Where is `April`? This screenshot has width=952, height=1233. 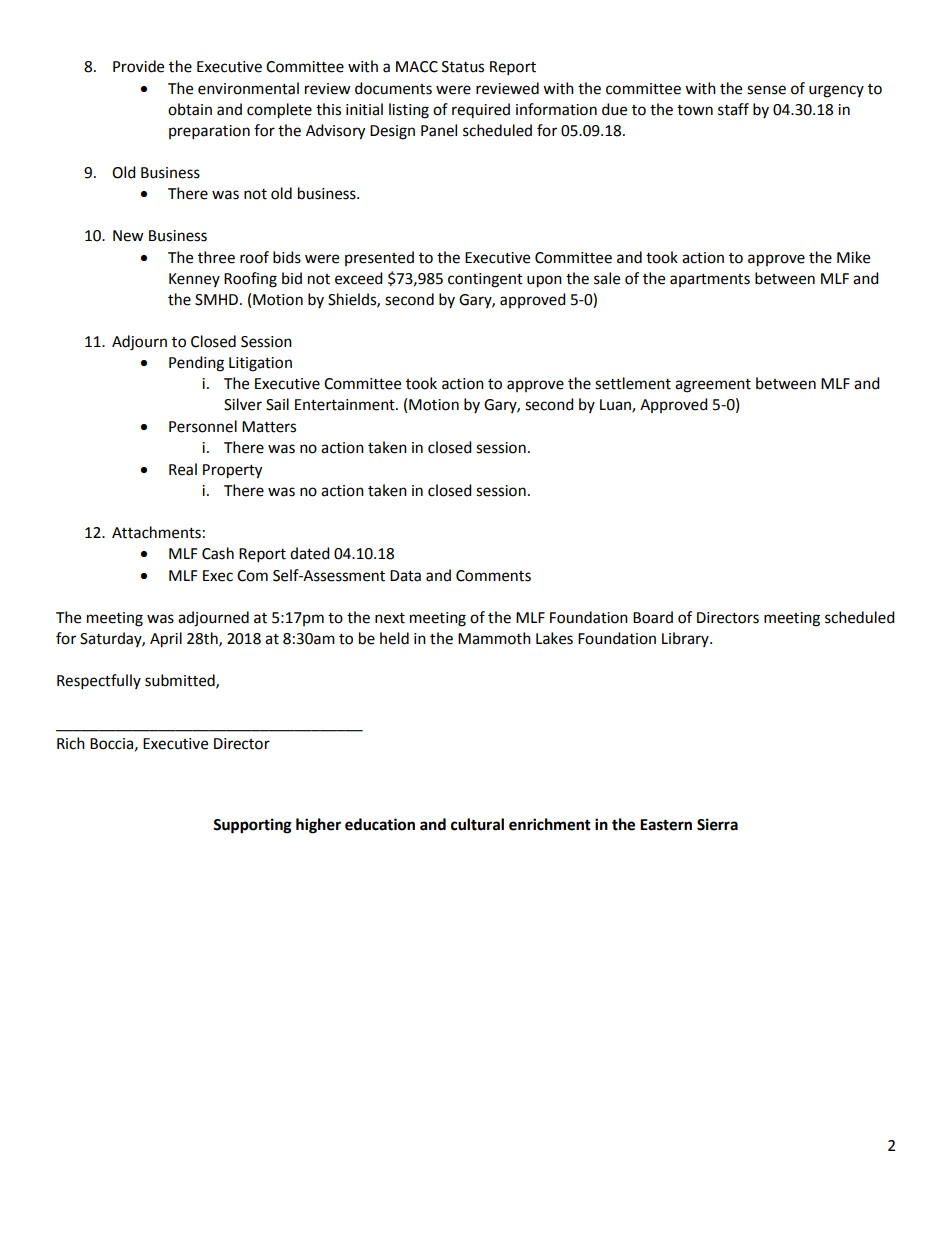
April is located at coordinates (166, 640).
